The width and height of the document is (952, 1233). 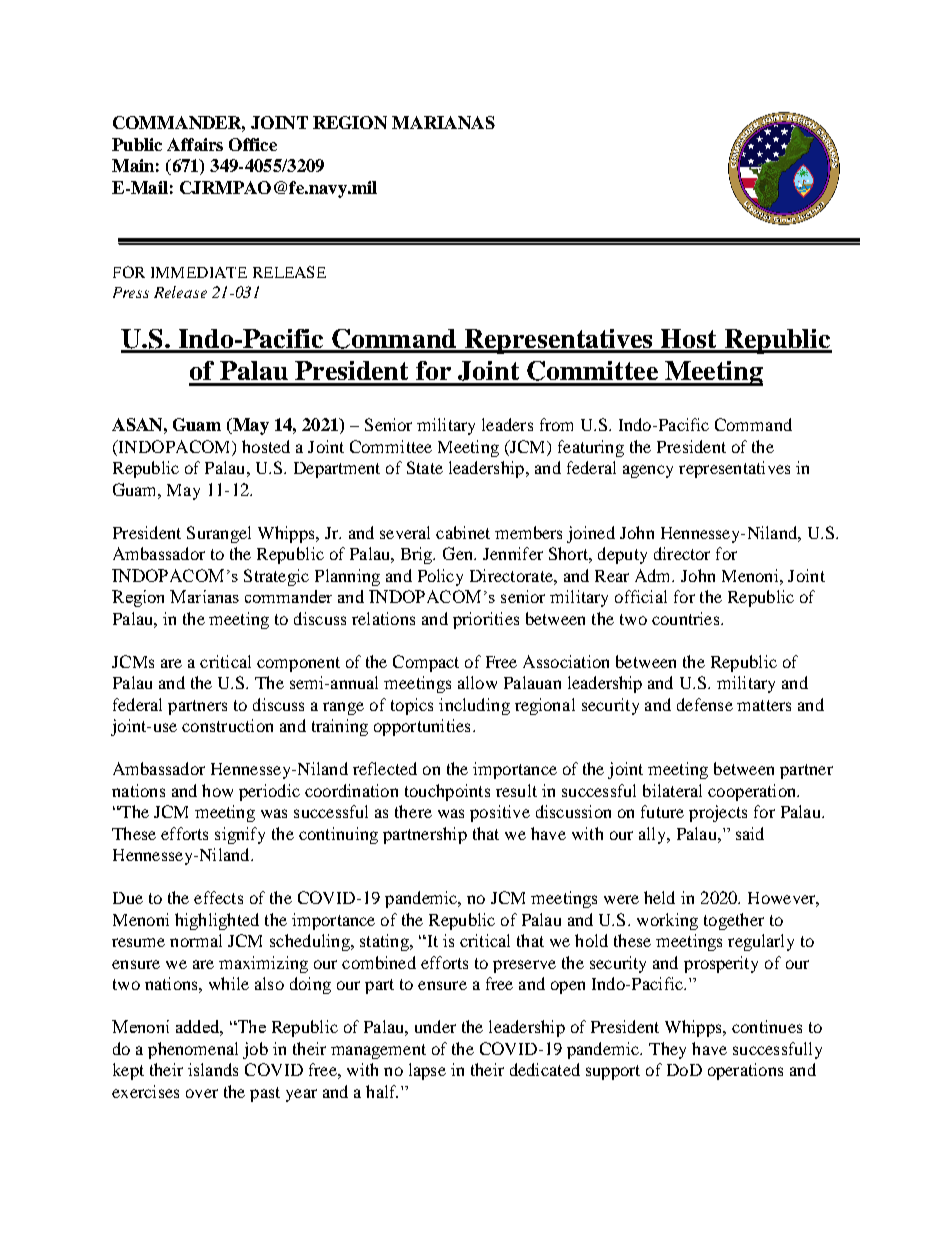 I want to click on Office, so click(x=253, y=144).
